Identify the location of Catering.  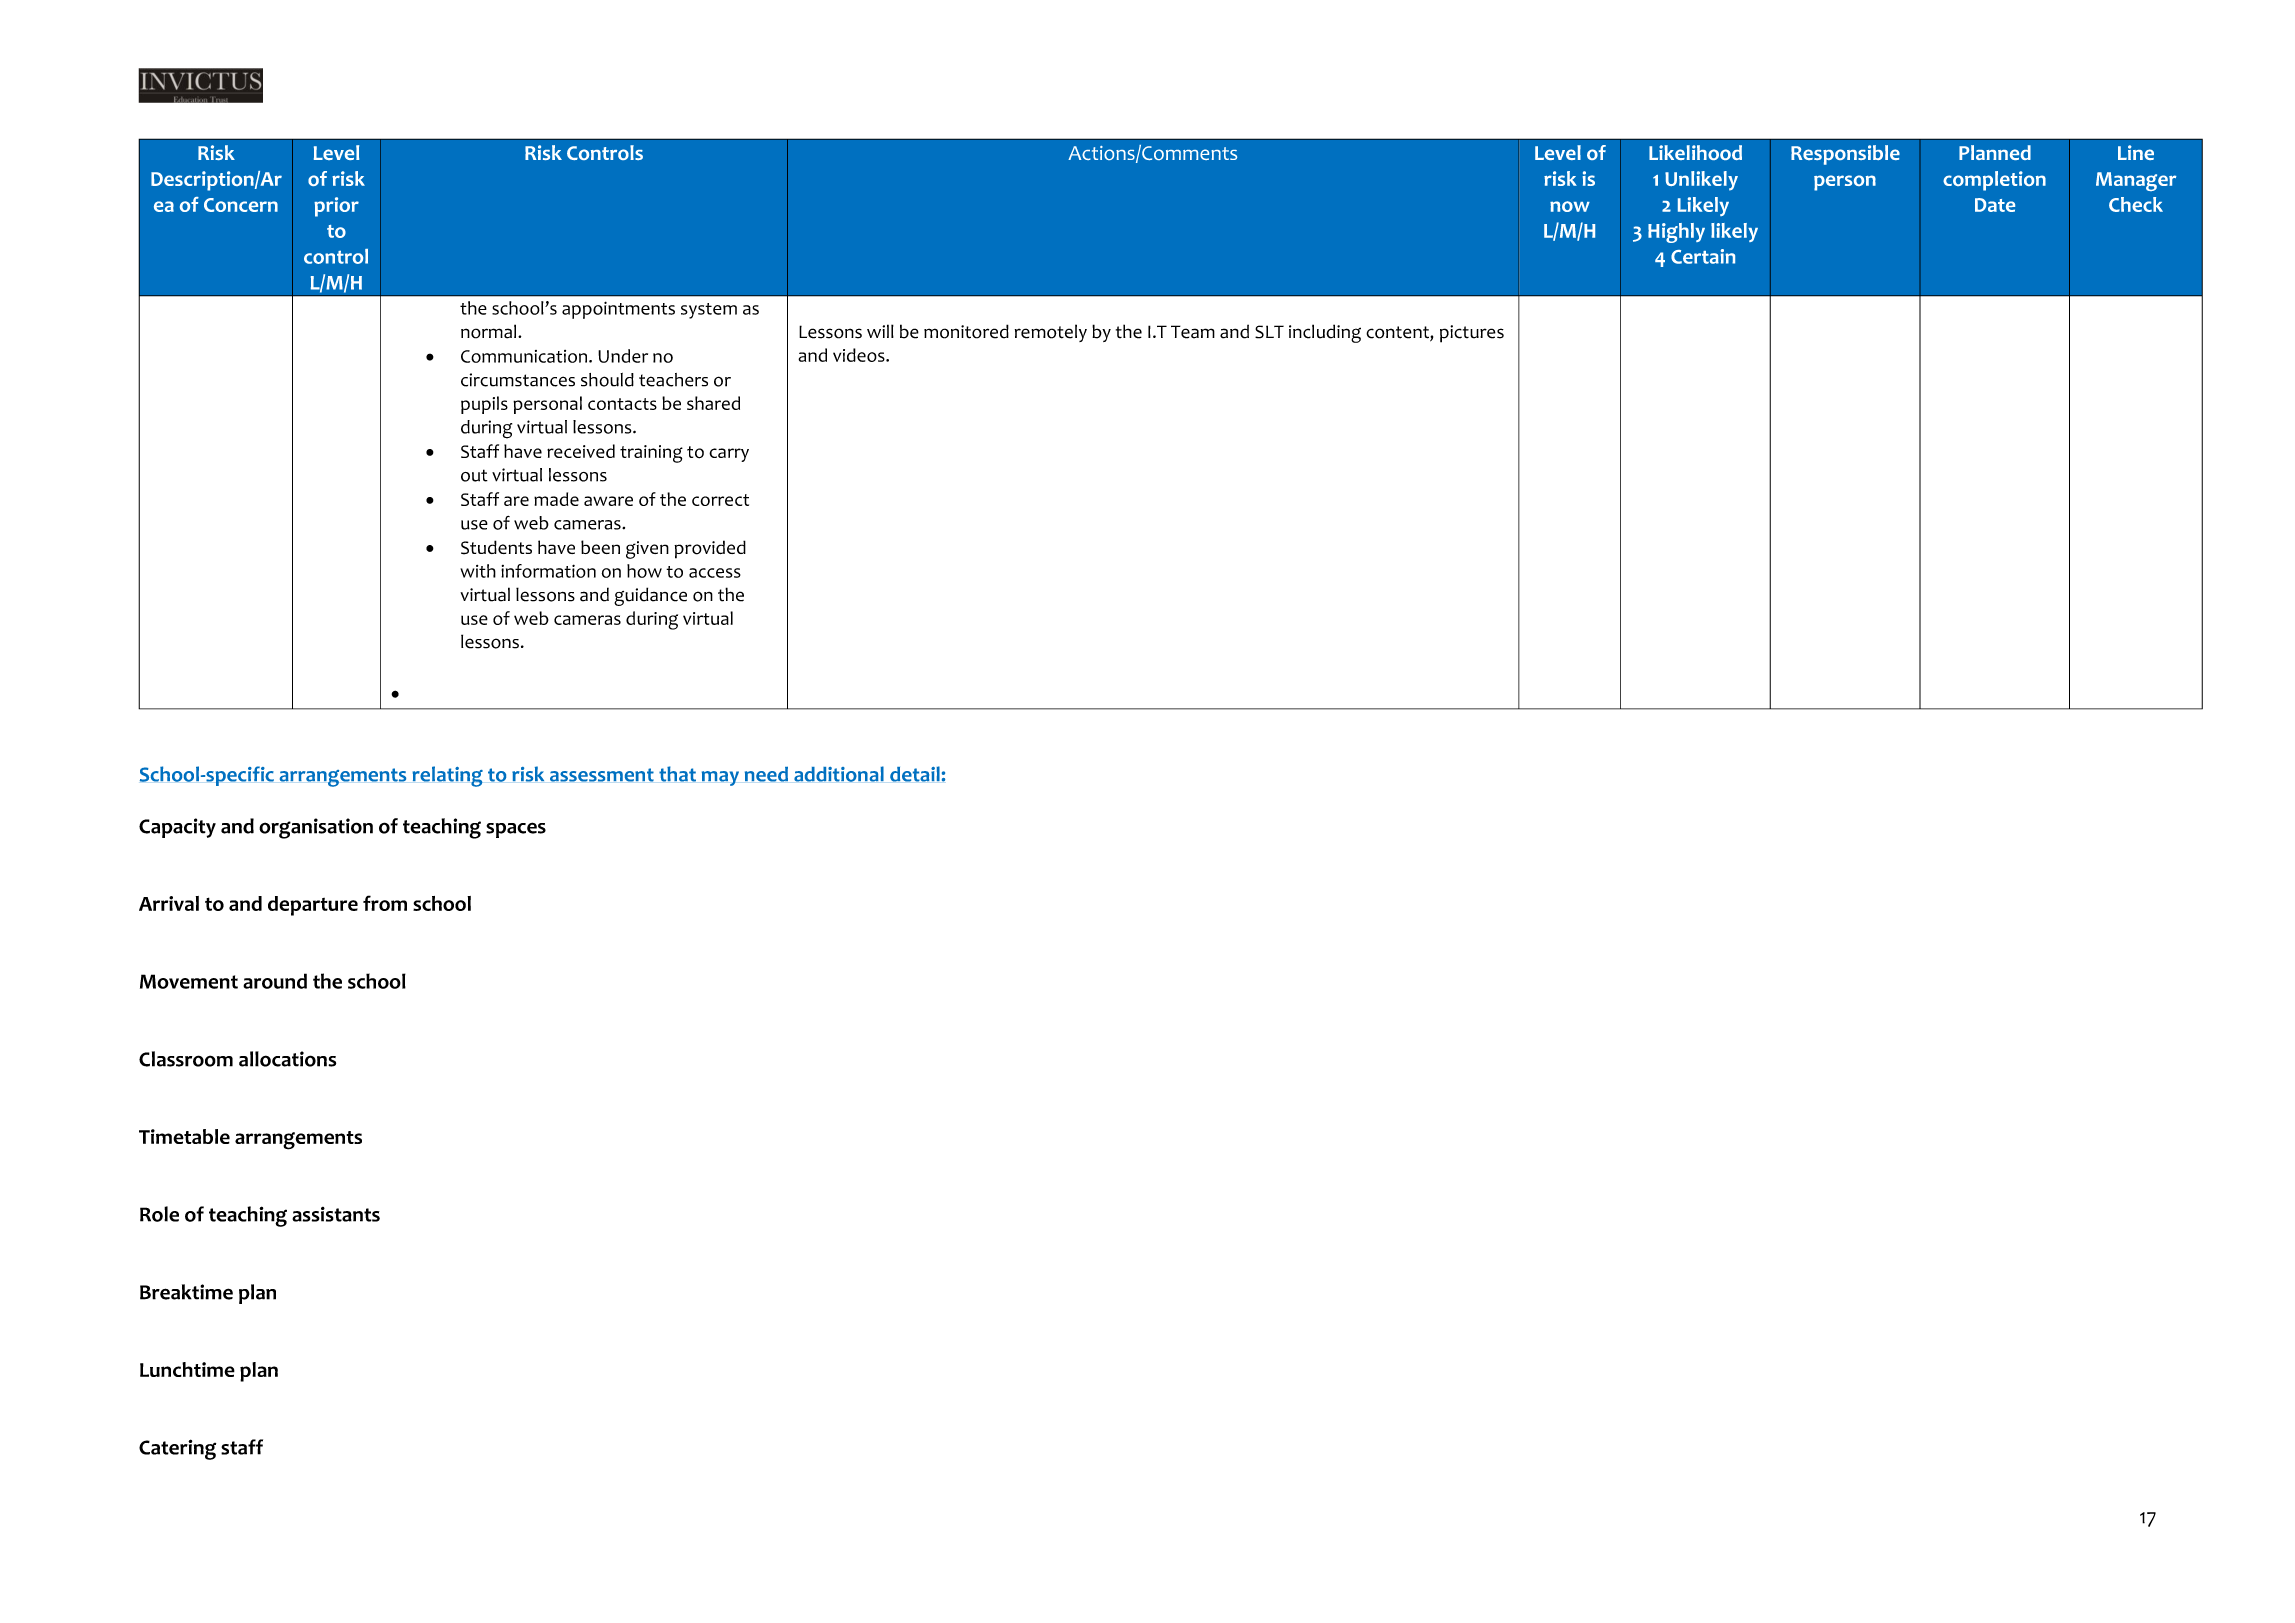
(177, 1449).
